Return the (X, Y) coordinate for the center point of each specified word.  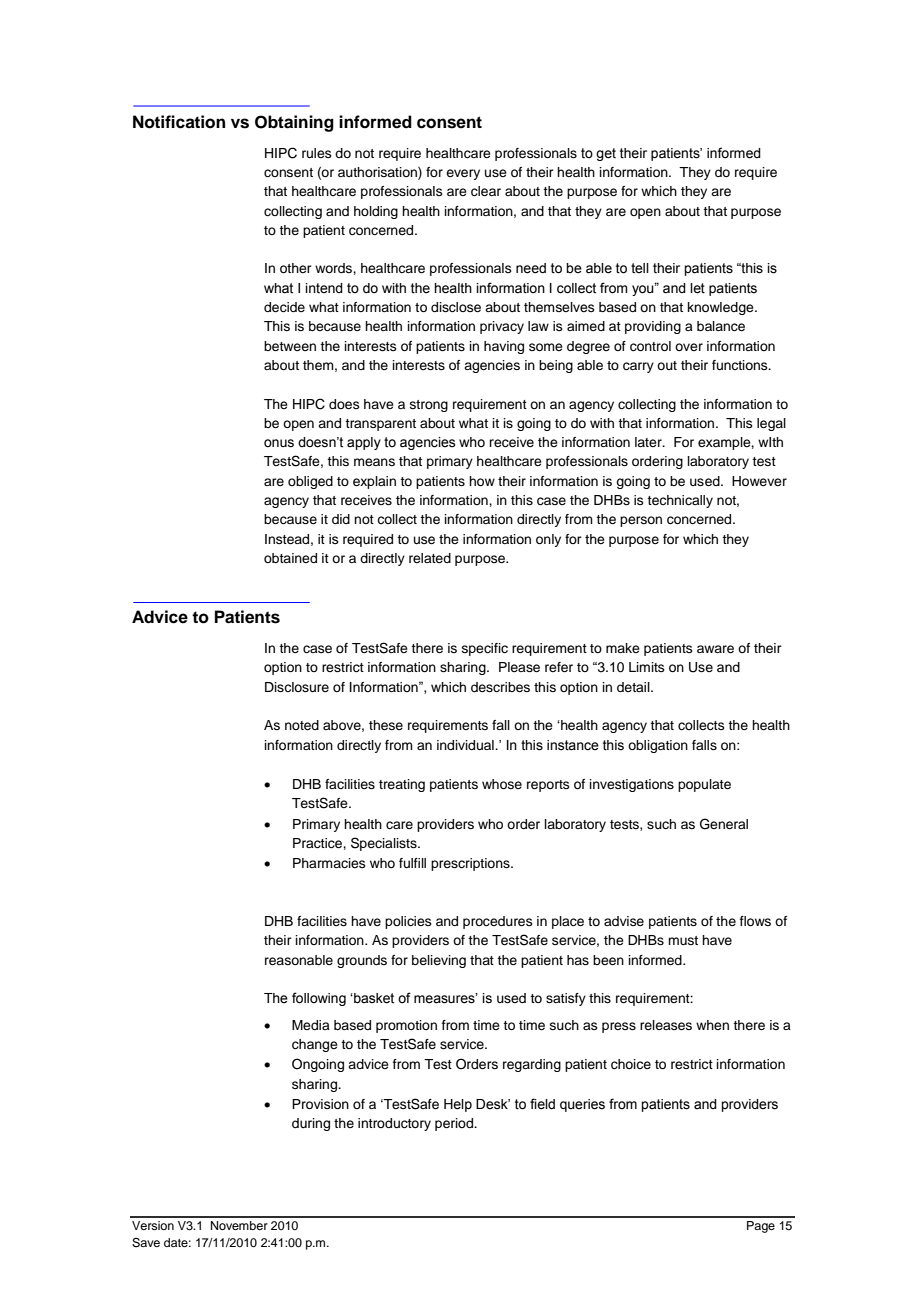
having (504, 347)
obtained (290, 558)
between (290, 346)
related (430, 558)
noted (302, 725)
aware (715, 649)
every (463, 174)
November (239, 1225)
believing (439, 961)
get (606, 154)
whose (502, 784)
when (712, 1025)
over (689, 347)
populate (704, 785)
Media (311, 1025)
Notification (179, 122)
